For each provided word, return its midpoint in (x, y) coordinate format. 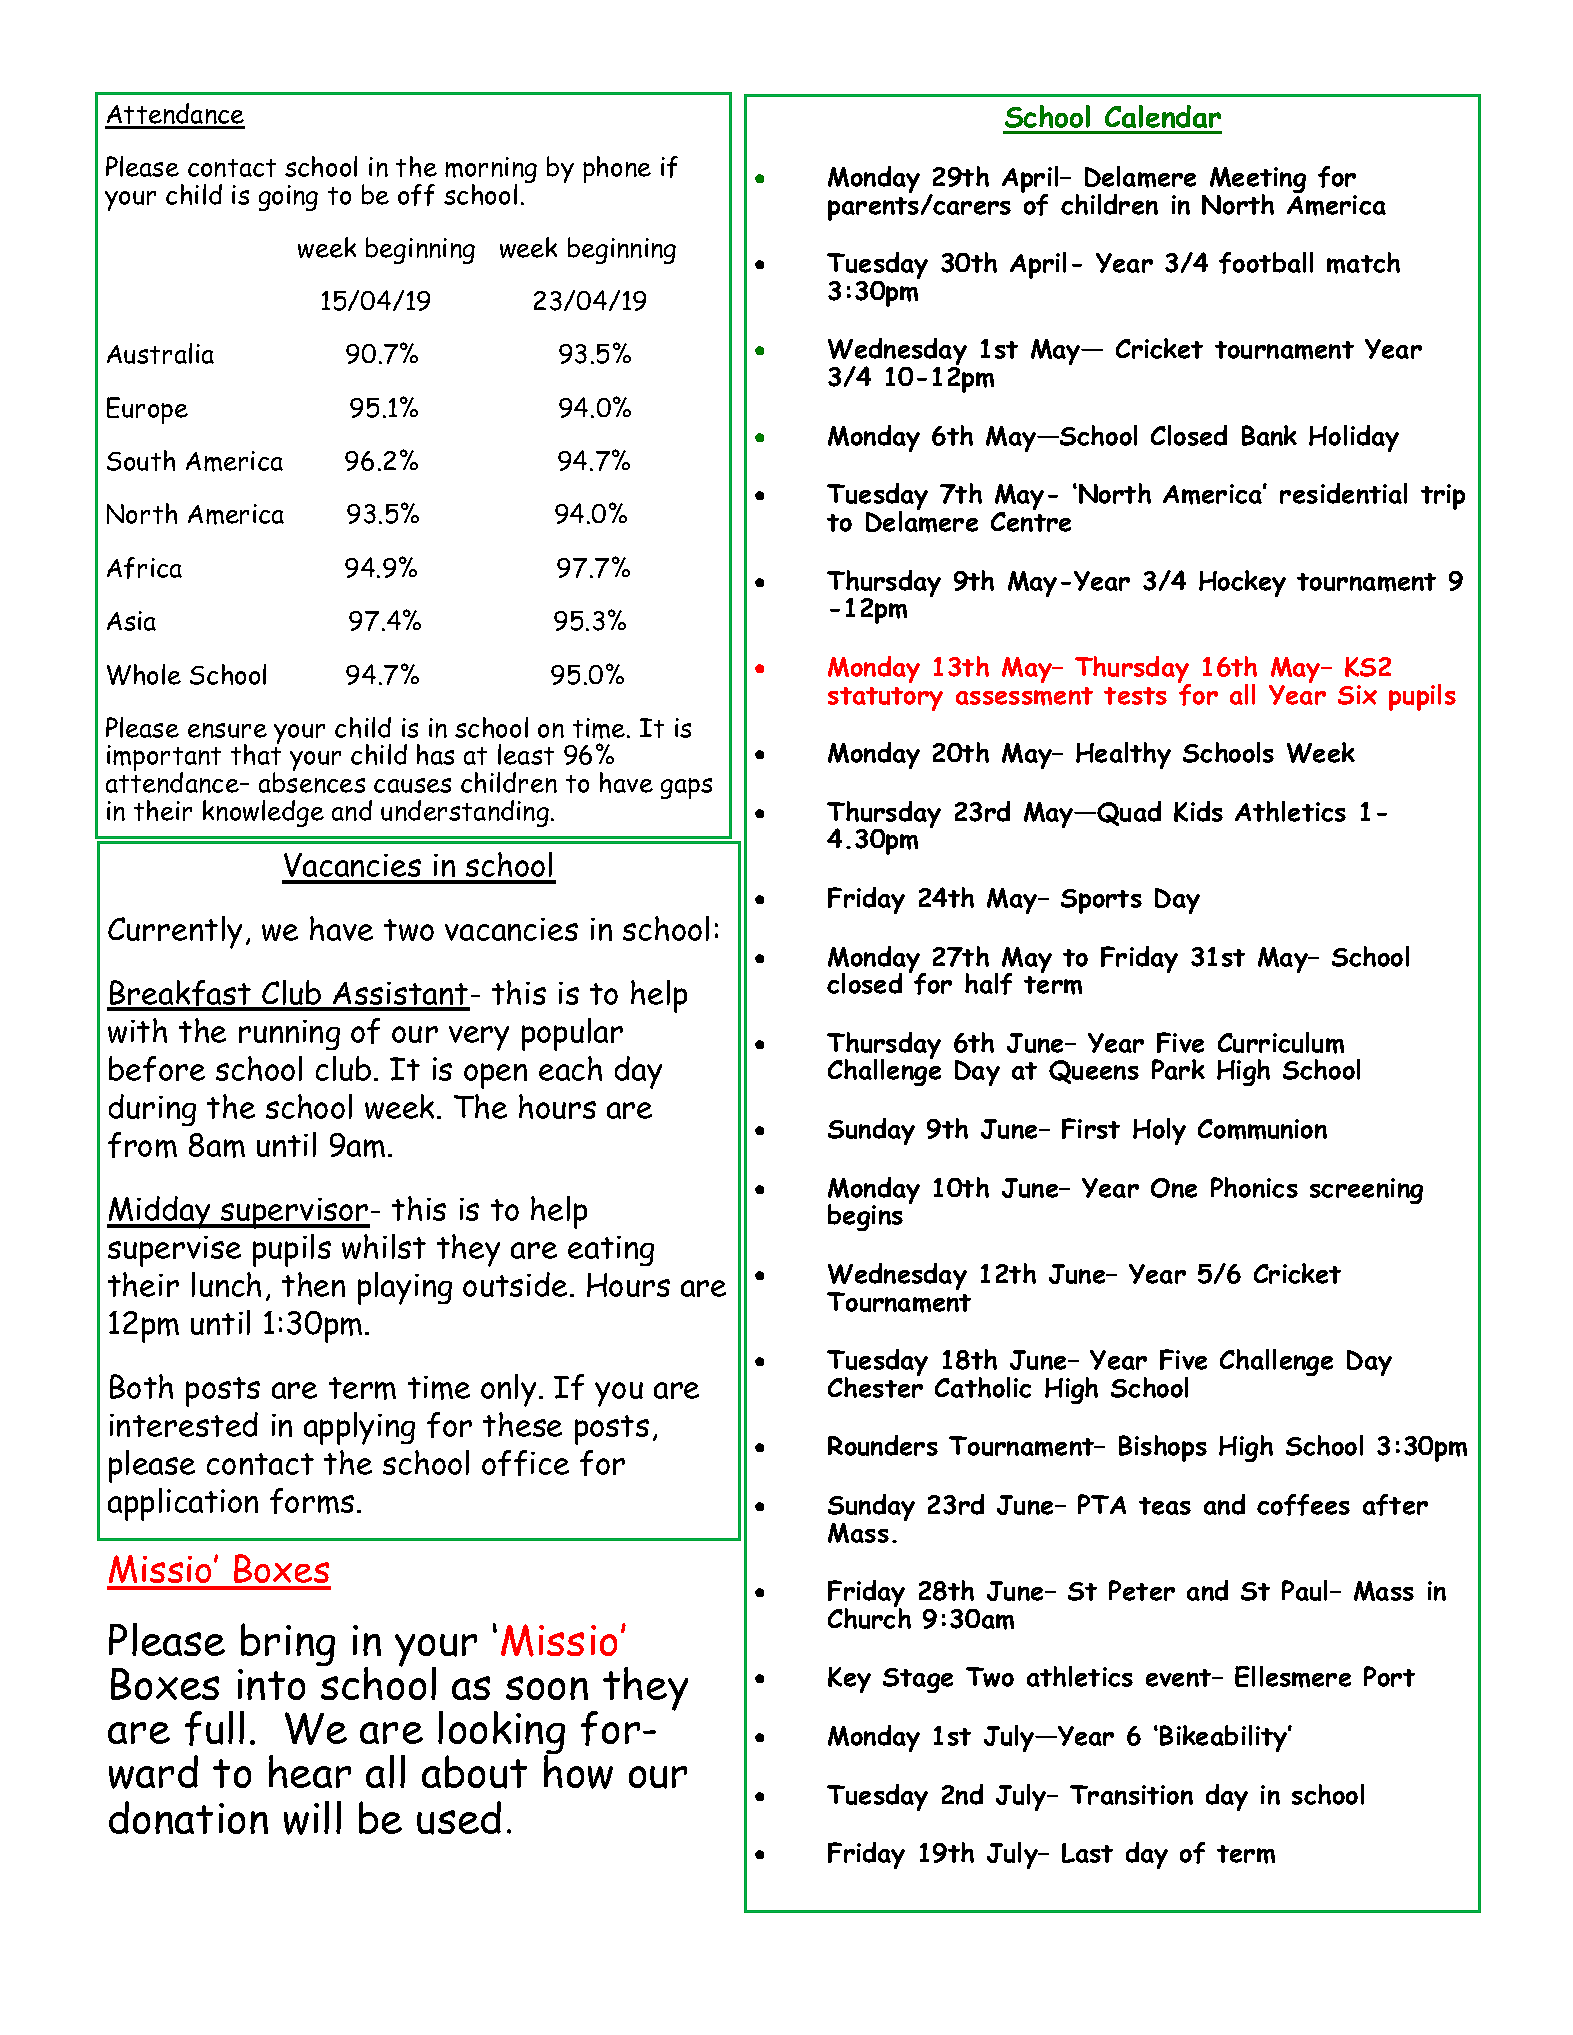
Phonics (1254, 1187)
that (256, 753)
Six (1357, 695)
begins (865, 1217)
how (578, 1771)
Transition (1131, 1795)
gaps (686, 788)
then (313, 1284)
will (312, 1818)
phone (617, 169)
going (288, 198)
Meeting (1258, 181)
